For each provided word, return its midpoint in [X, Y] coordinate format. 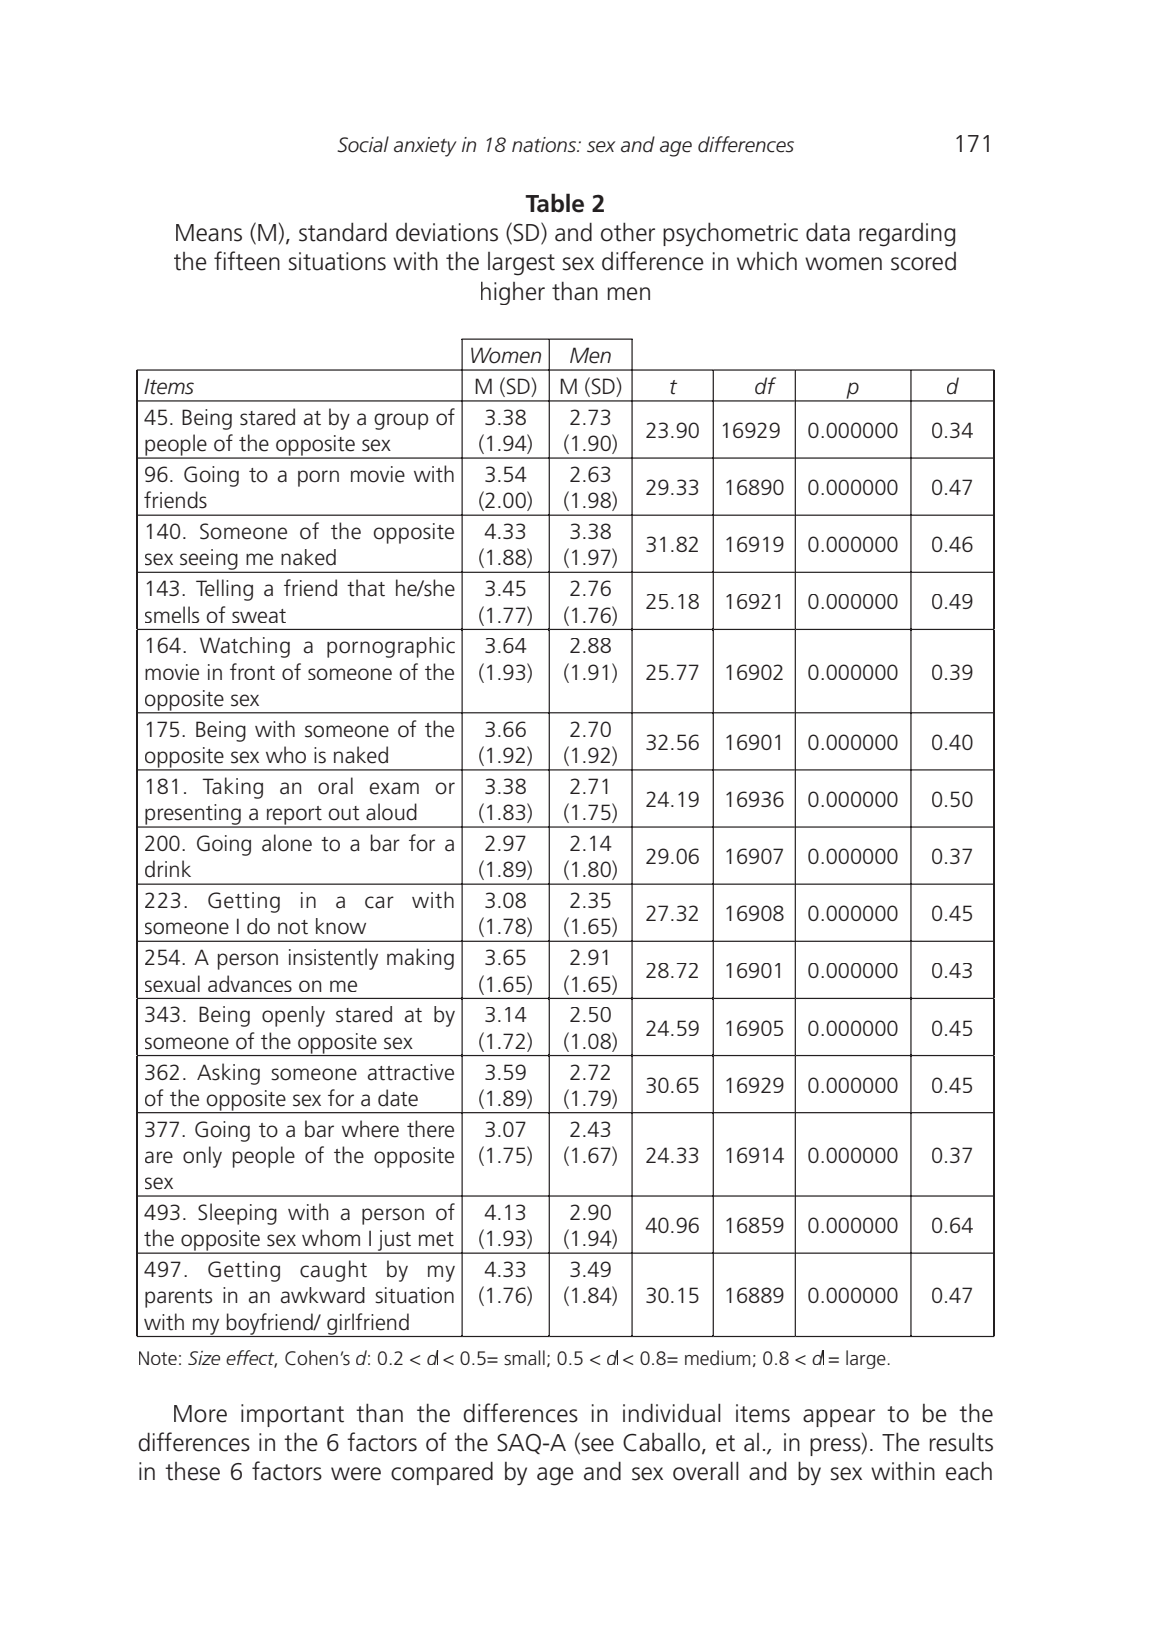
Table [554, 203]
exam [394, 788]
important [292, 1415]
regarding [907, 235]
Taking [232, 788]
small [524, 1358]
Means [209, 233]
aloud [391, 812]
